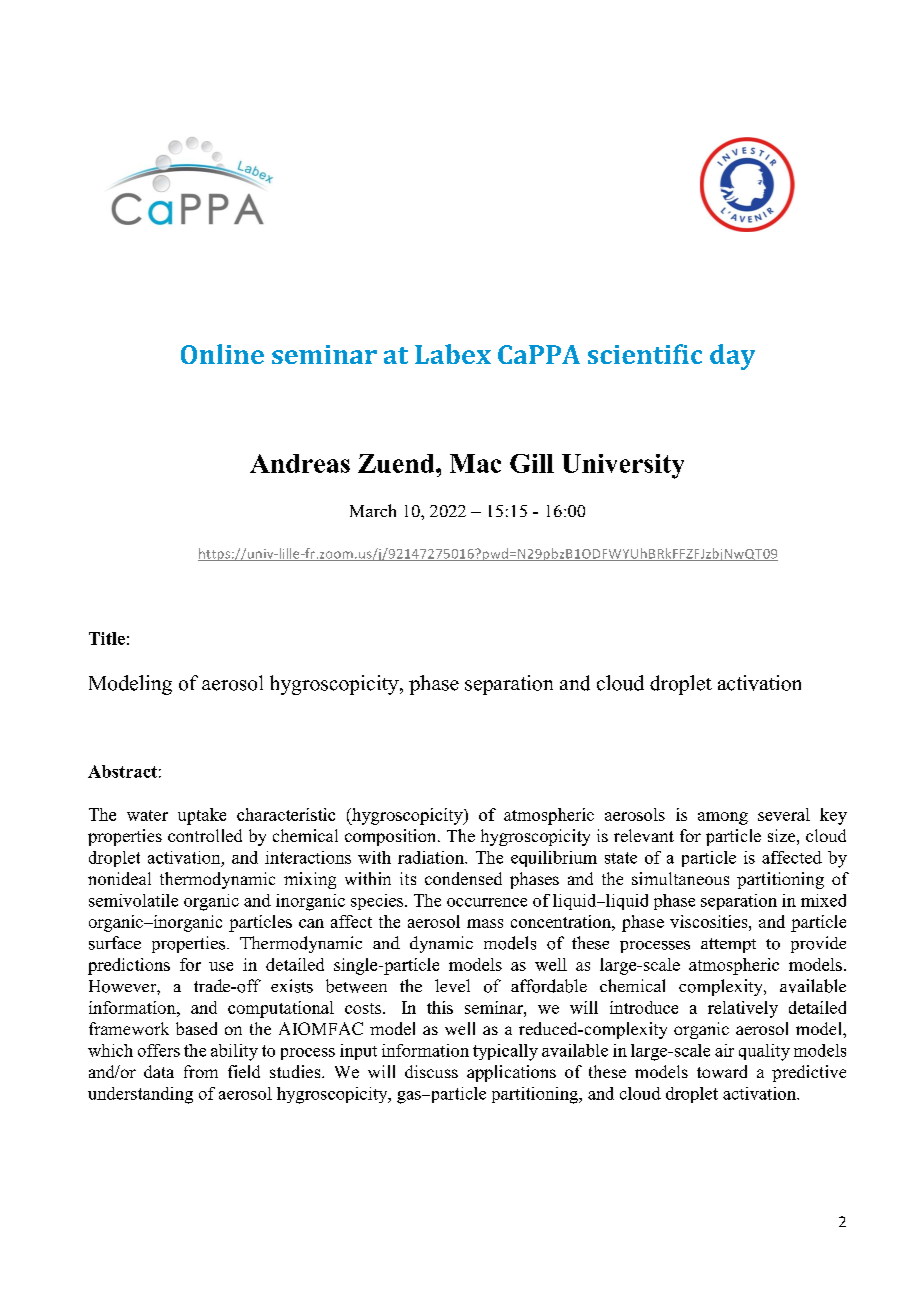 The image size is (924, 1308). I want to click on several, so click(784, 814).
